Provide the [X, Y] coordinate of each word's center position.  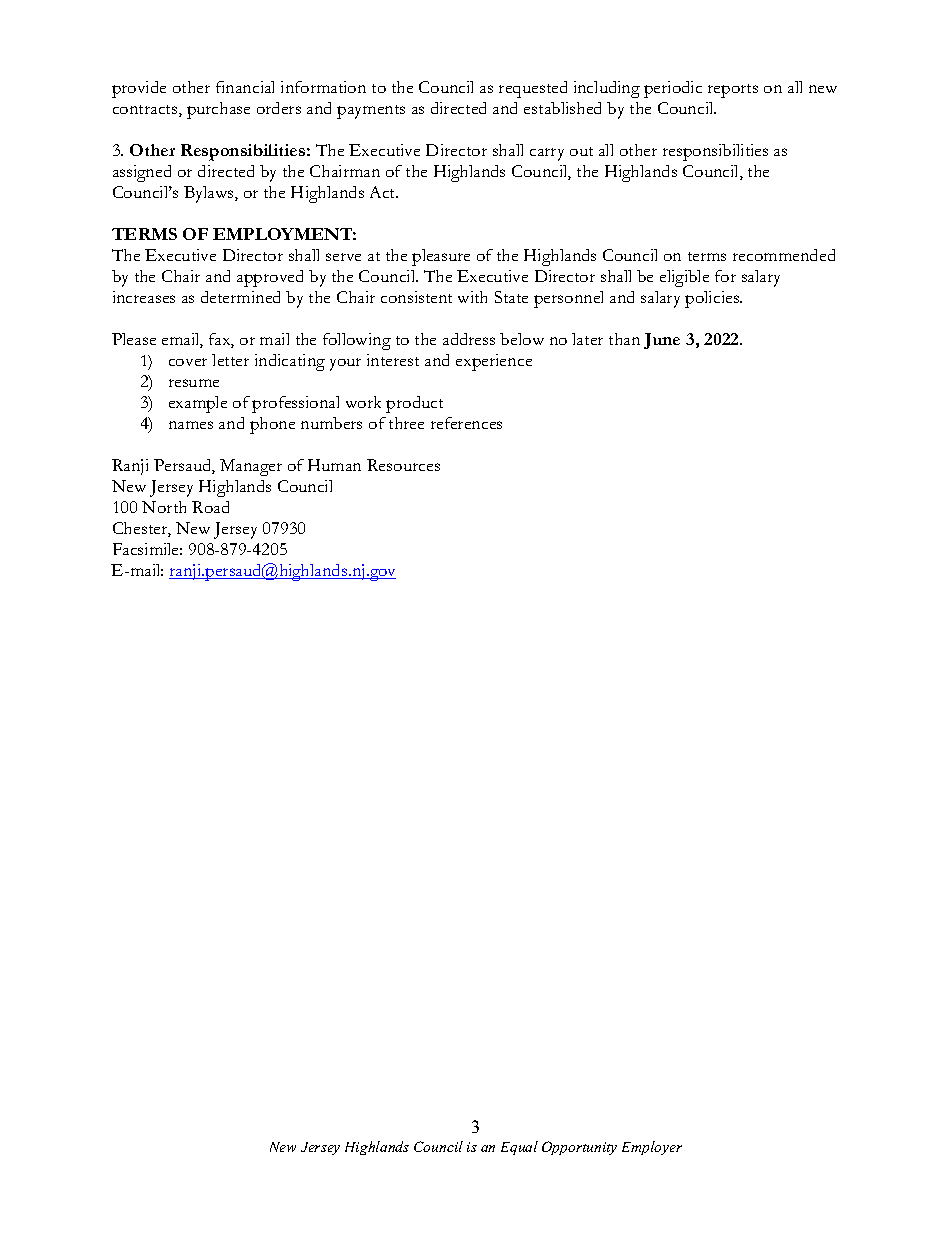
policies [713, 299]
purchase [218, 110]
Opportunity [579, 1148]
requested [533, 89]
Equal [519, 1148]
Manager [251, 467]
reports [733, 91]
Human [334, 465]
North [164, 507]
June [662, 341]
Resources [403, 465]
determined [240, 297]
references [466, 423]
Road [210, 507]
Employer [652, 1148]
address [469, 339]
